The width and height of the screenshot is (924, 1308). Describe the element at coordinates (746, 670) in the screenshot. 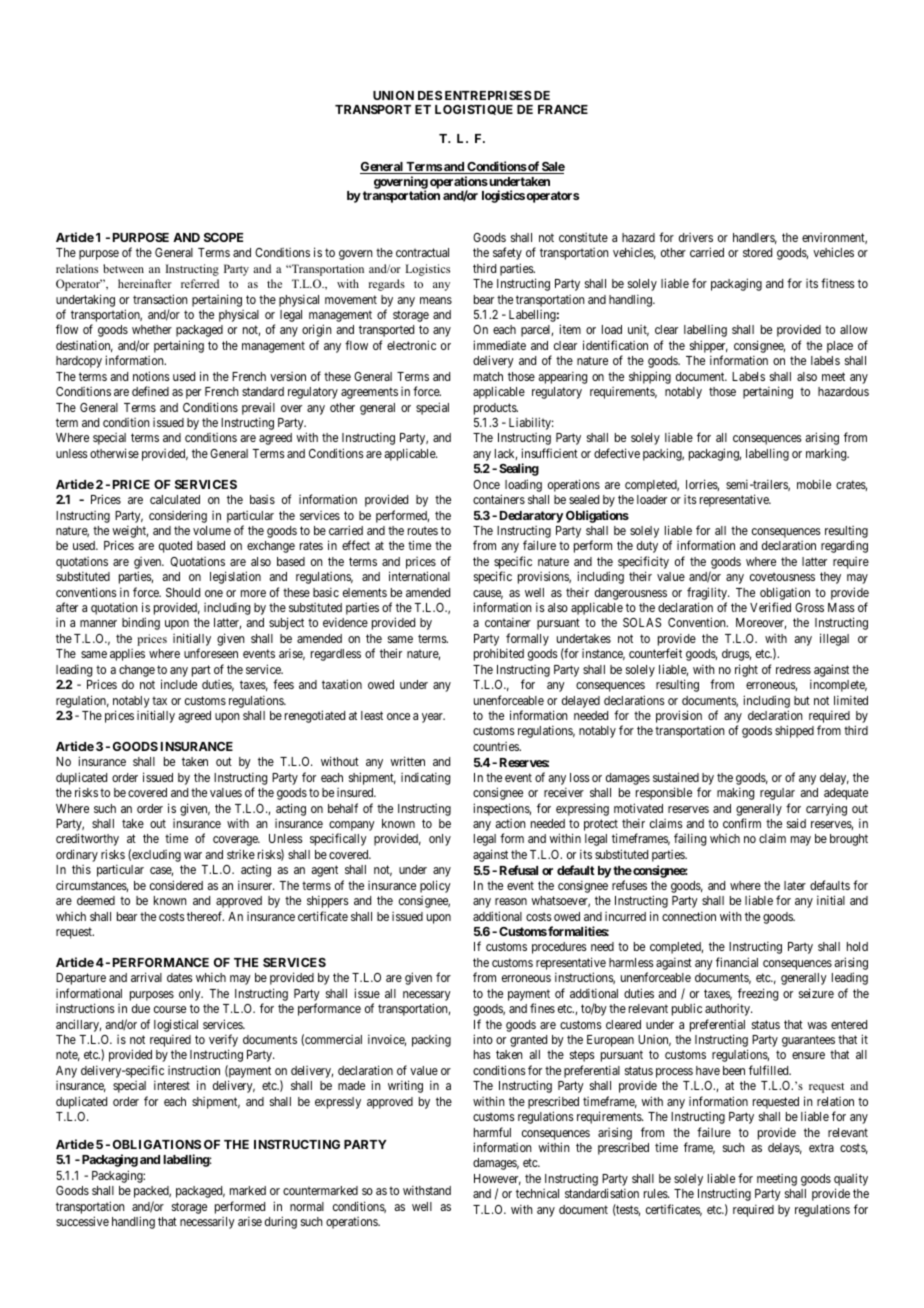

I see `right` at that location.
